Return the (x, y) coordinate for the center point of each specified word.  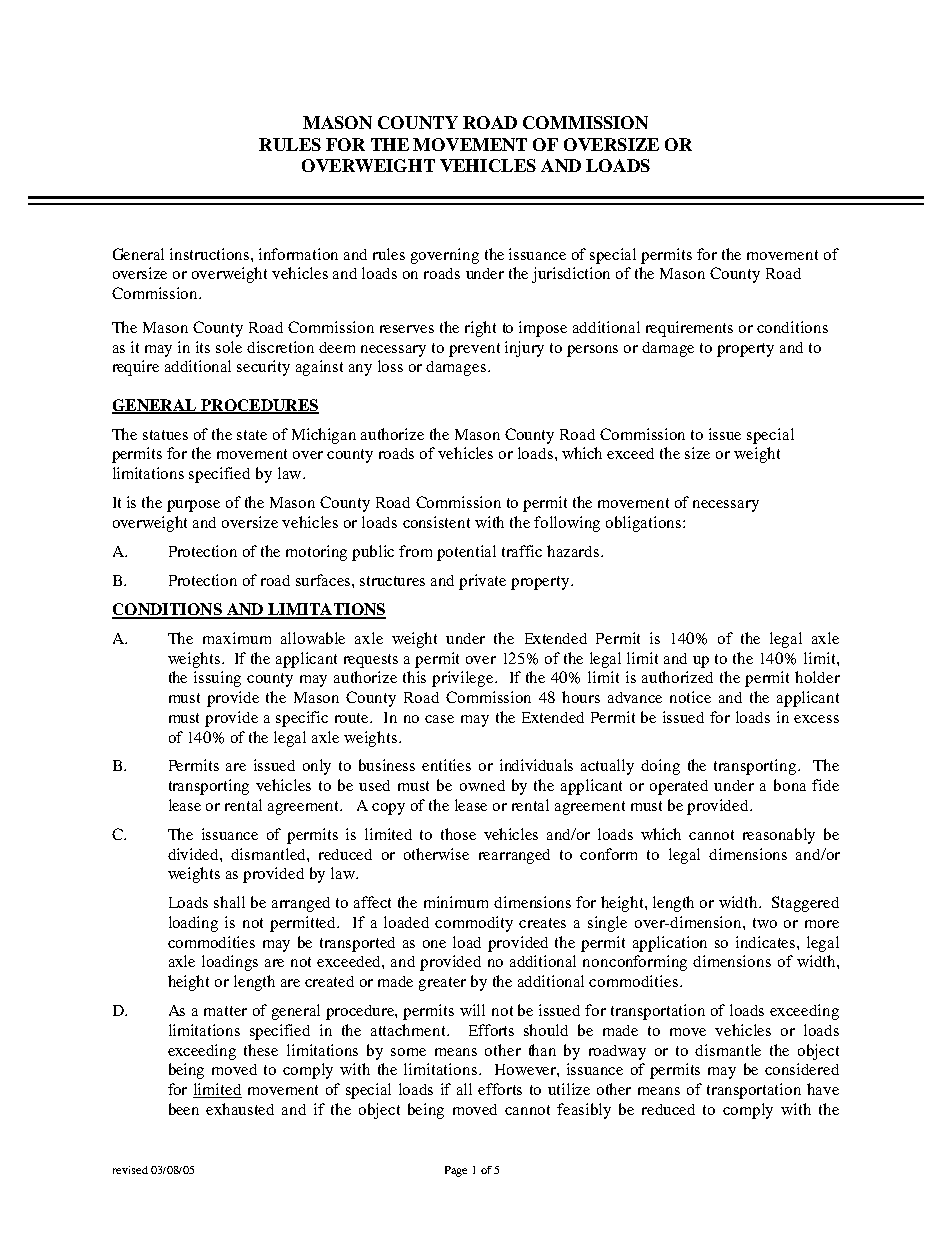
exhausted (240, 1109)
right (480, 329)
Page (456, 1171)
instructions (211, 254)
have (823, 1089)
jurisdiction (571, 275)
